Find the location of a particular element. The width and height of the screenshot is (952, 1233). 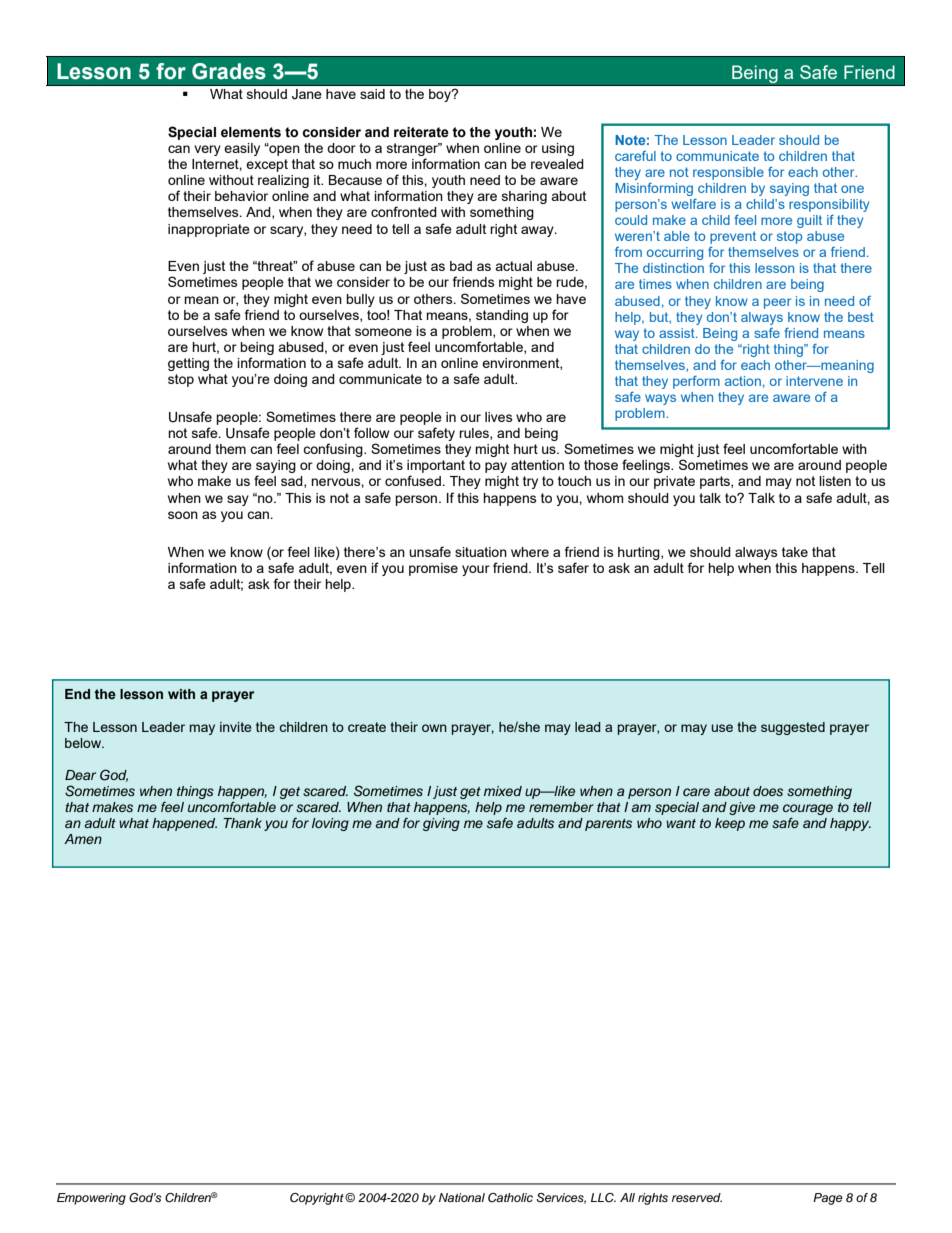

very is located at coordinates (207, 150).
